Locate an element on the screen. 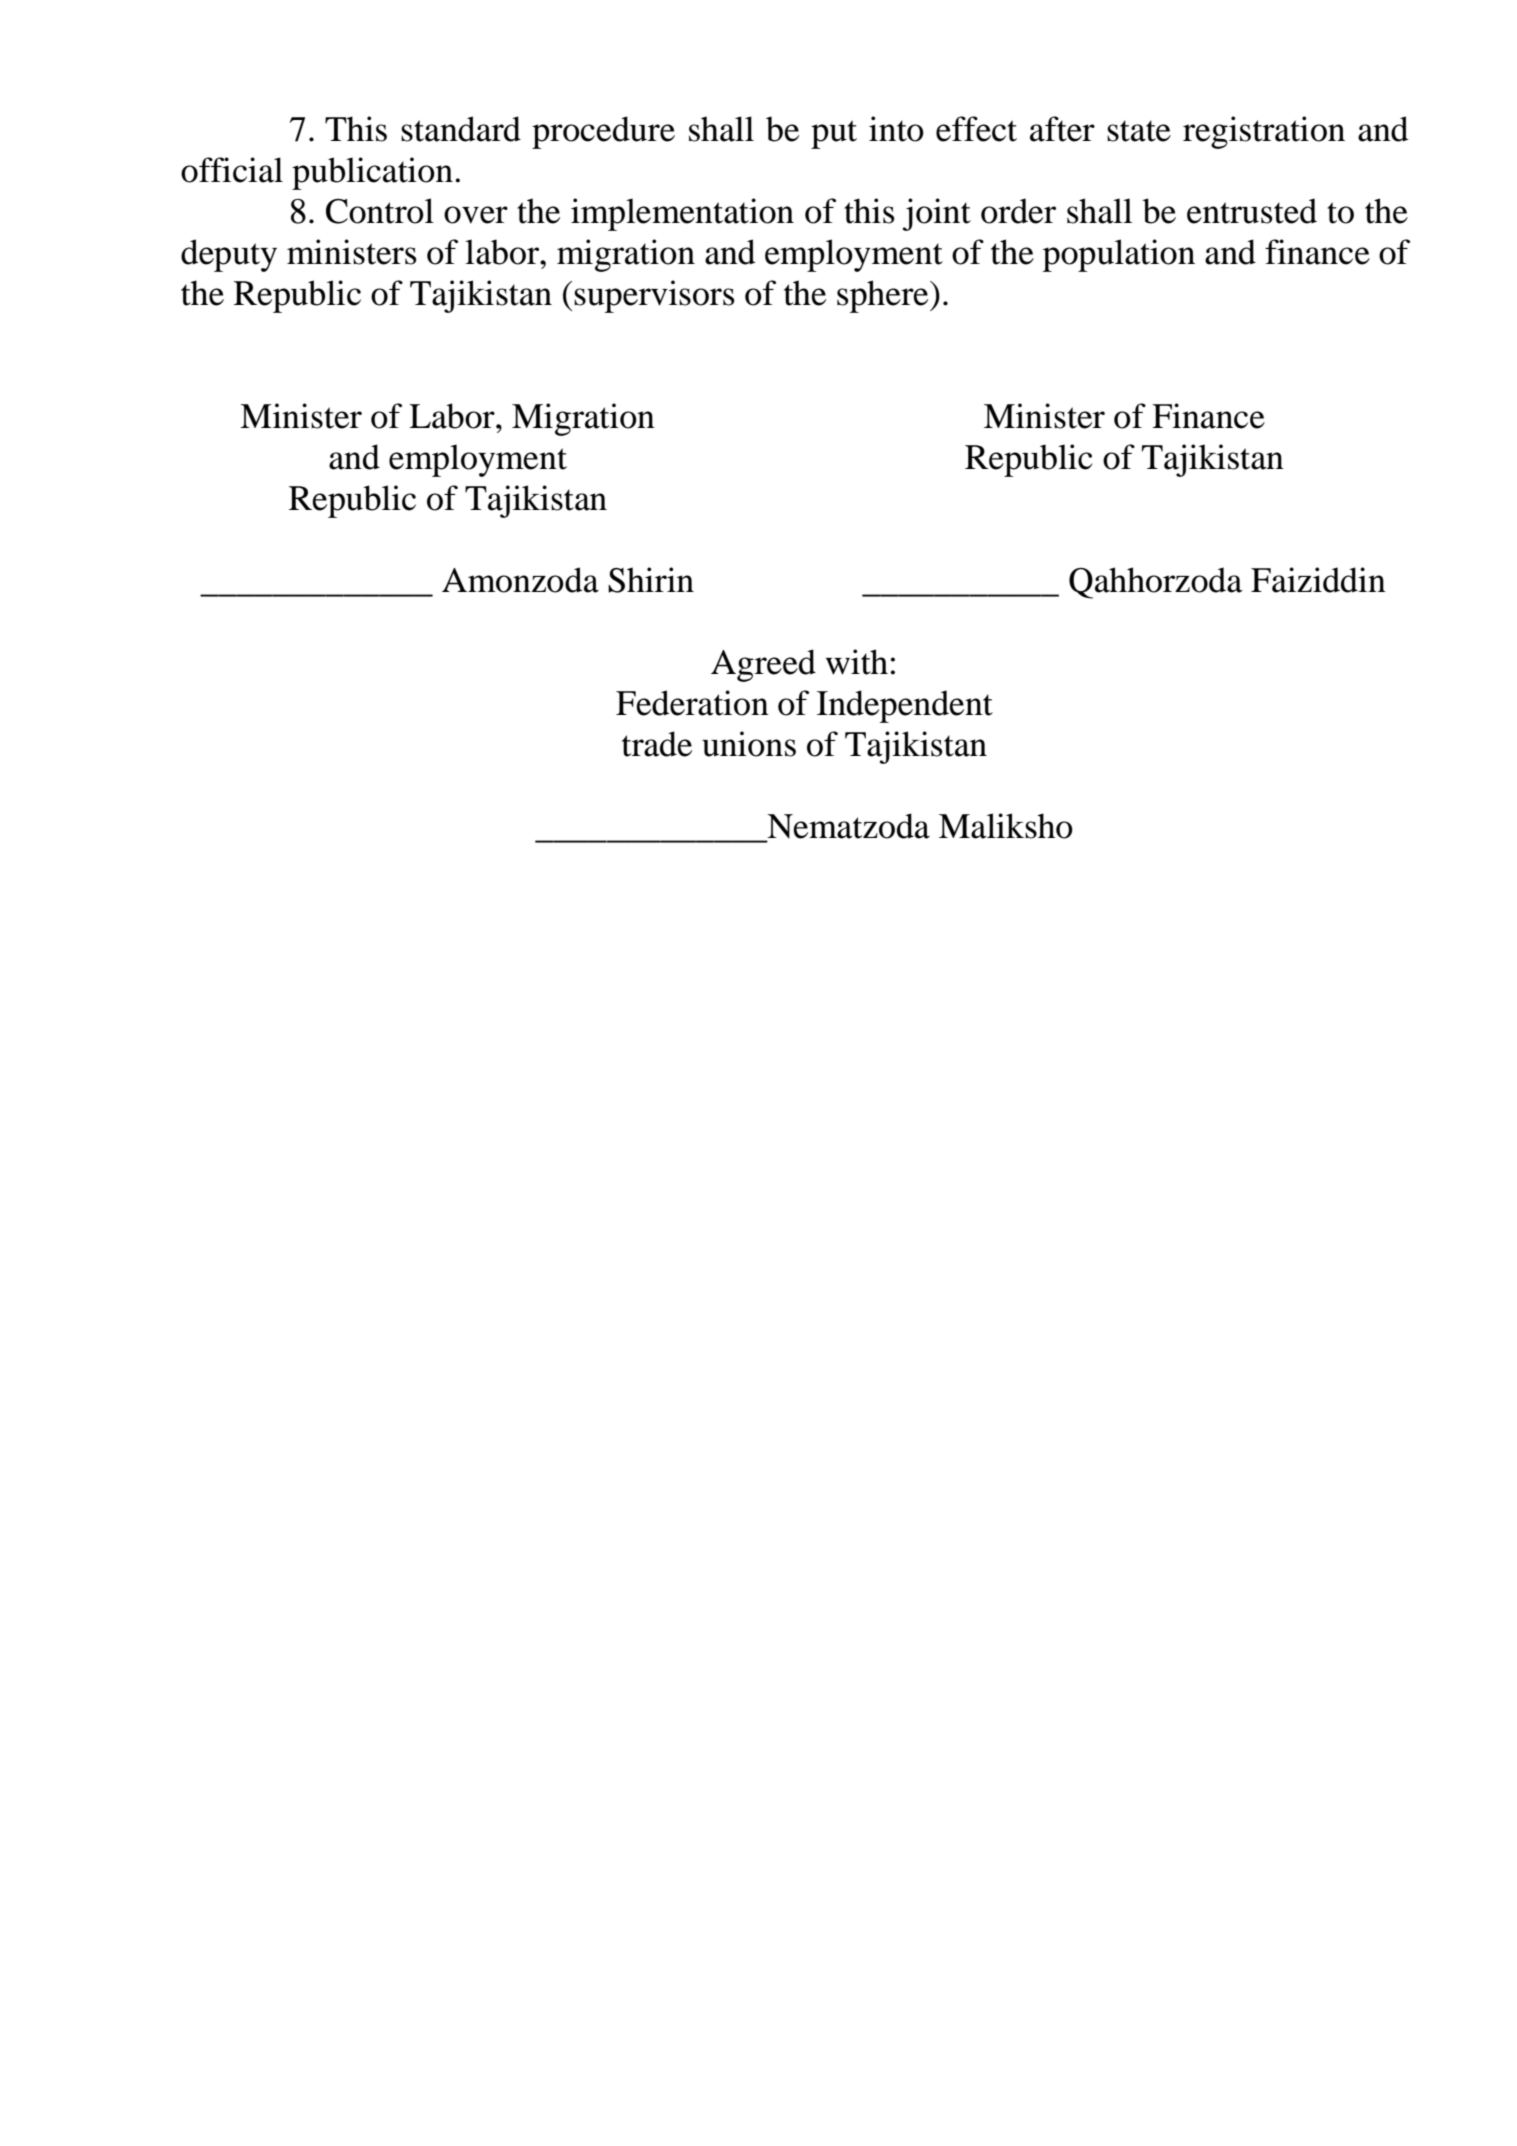 The height and width of the screenshot is (2146, 1517). population is located at coordinates (1119, 255).
